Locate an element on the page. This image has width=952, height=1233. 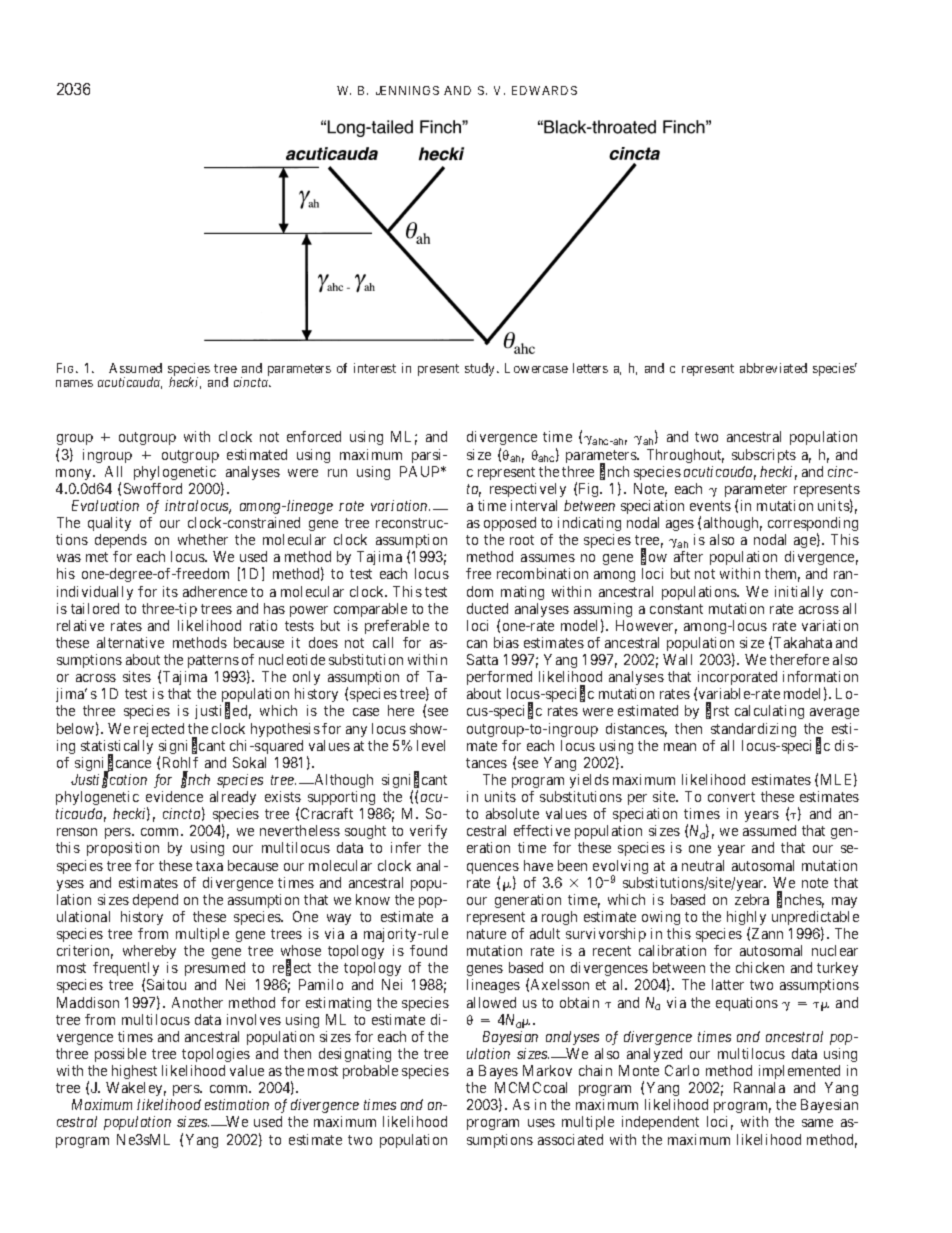
abbreviated is located at coordinates (773, 368).
